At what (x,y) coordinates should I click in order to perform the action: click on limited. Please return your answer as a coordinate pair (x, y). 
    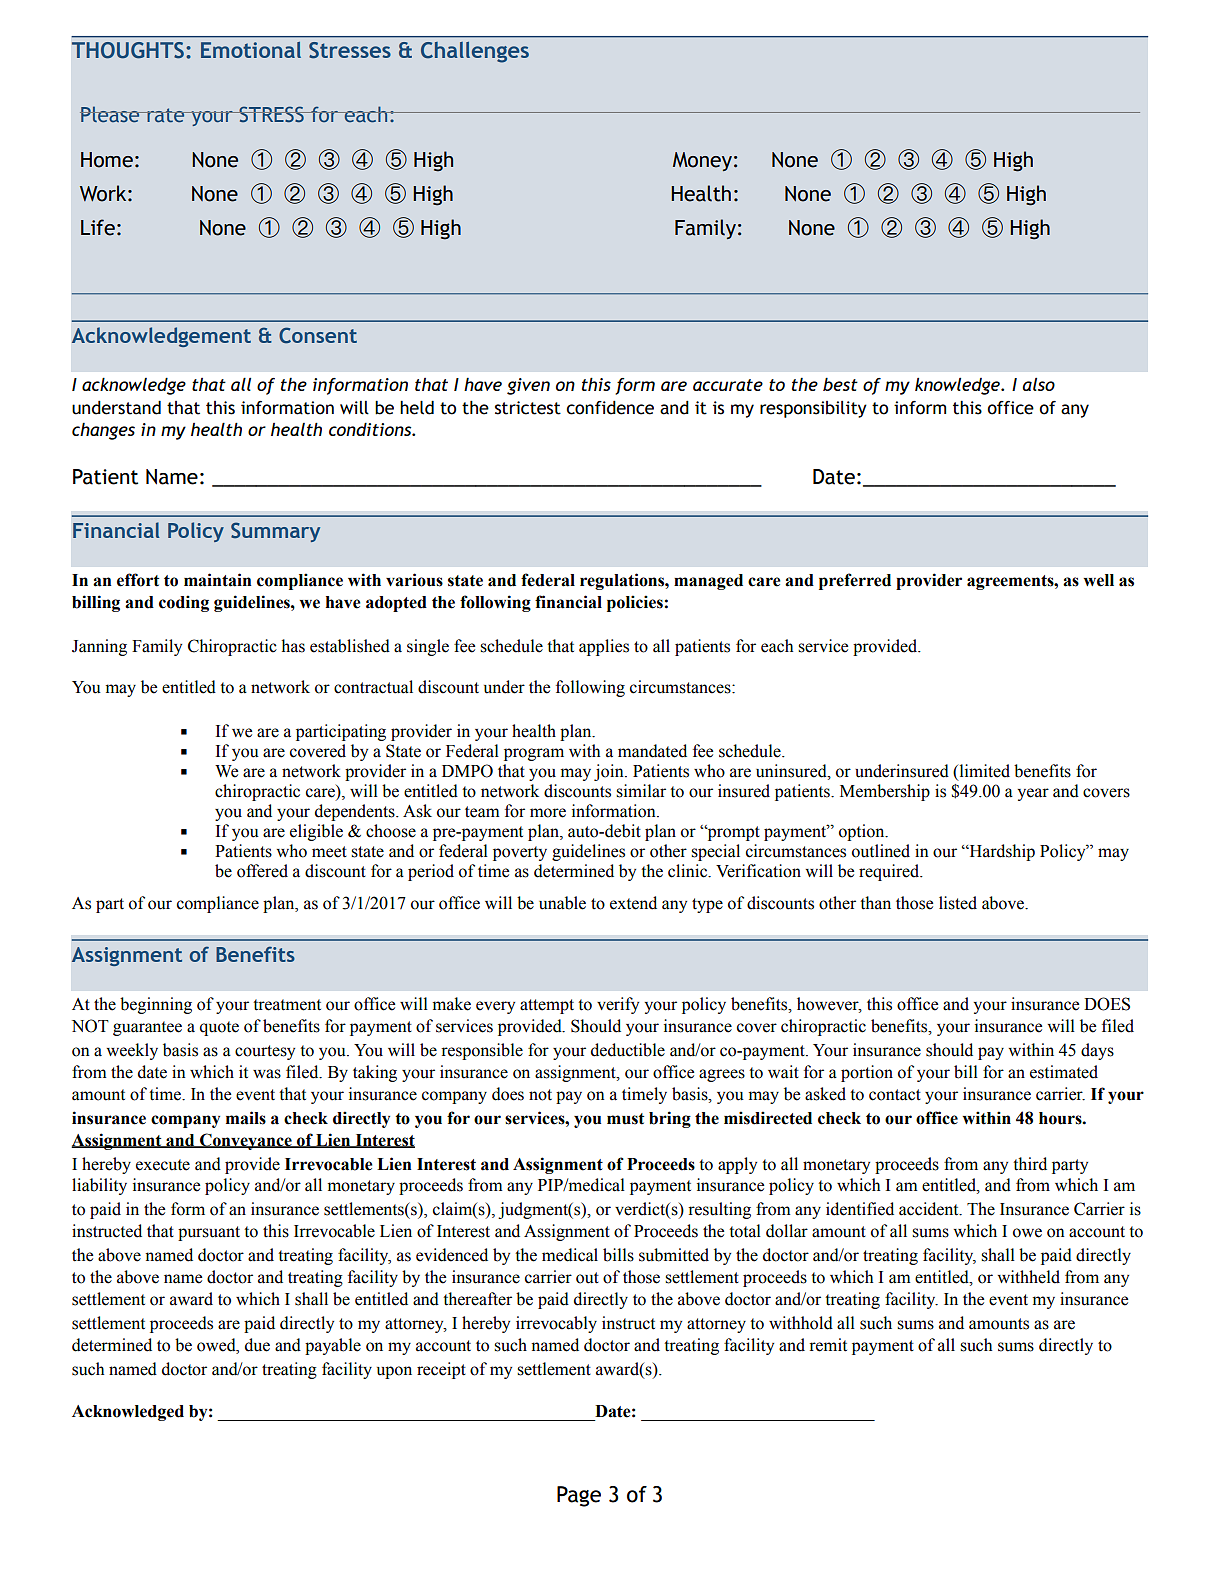
    Looking at the image, I should click on (983, 772).
